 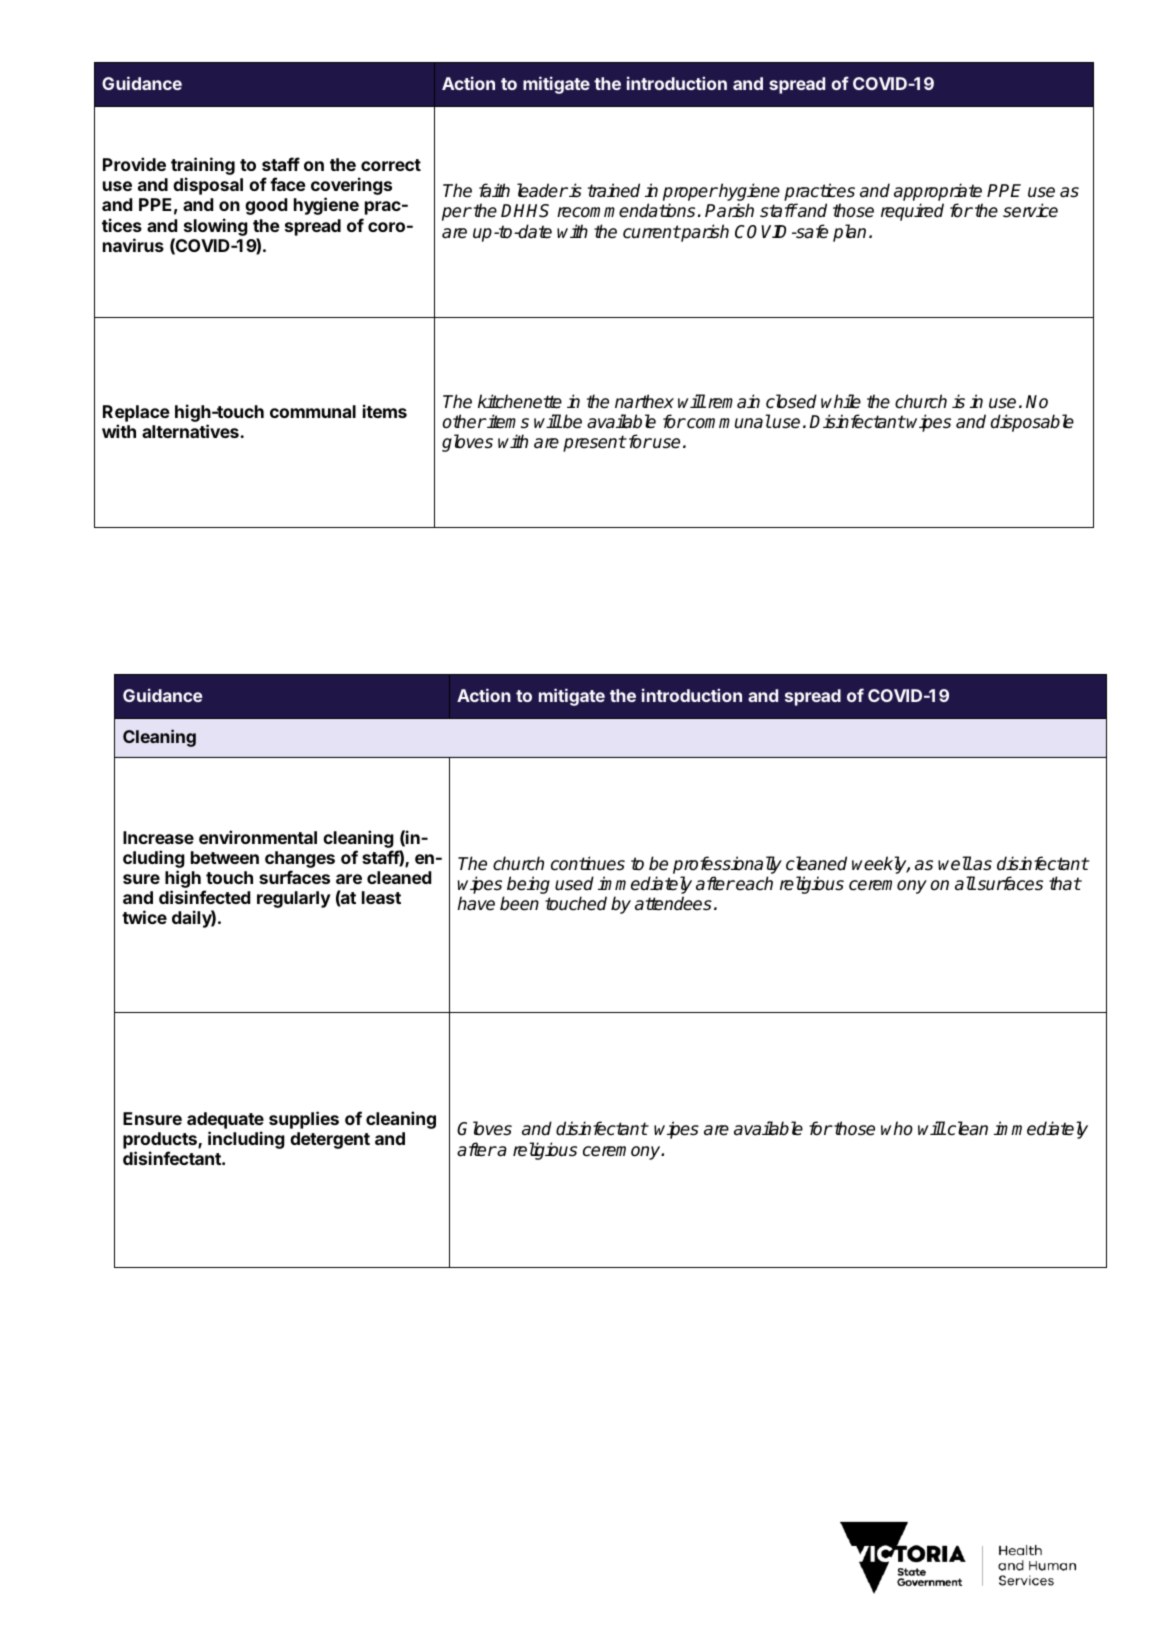 I want to click on present, so click(x=594, y=443).
